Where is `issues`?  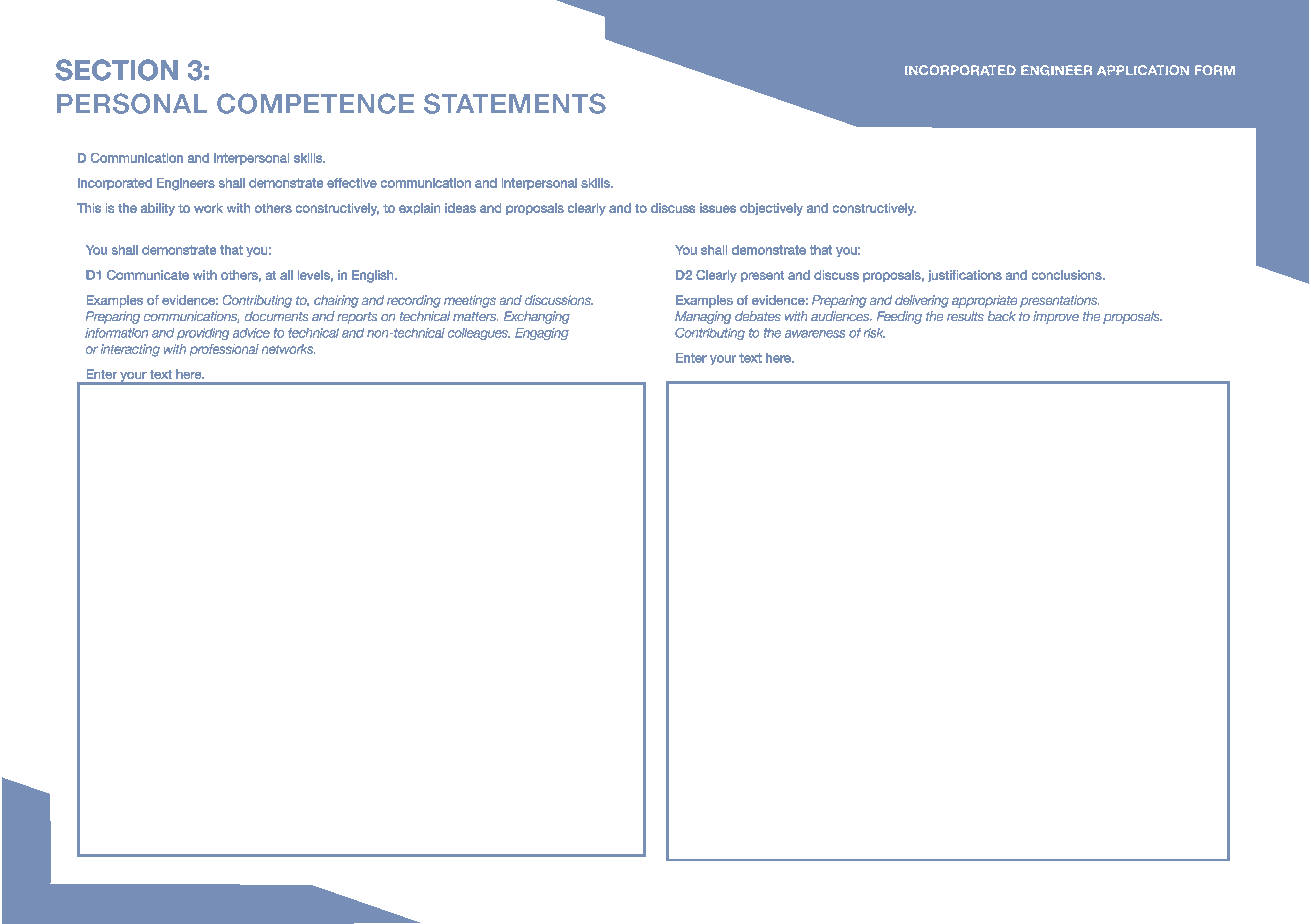
issues is located at coordinates (718, 208).
